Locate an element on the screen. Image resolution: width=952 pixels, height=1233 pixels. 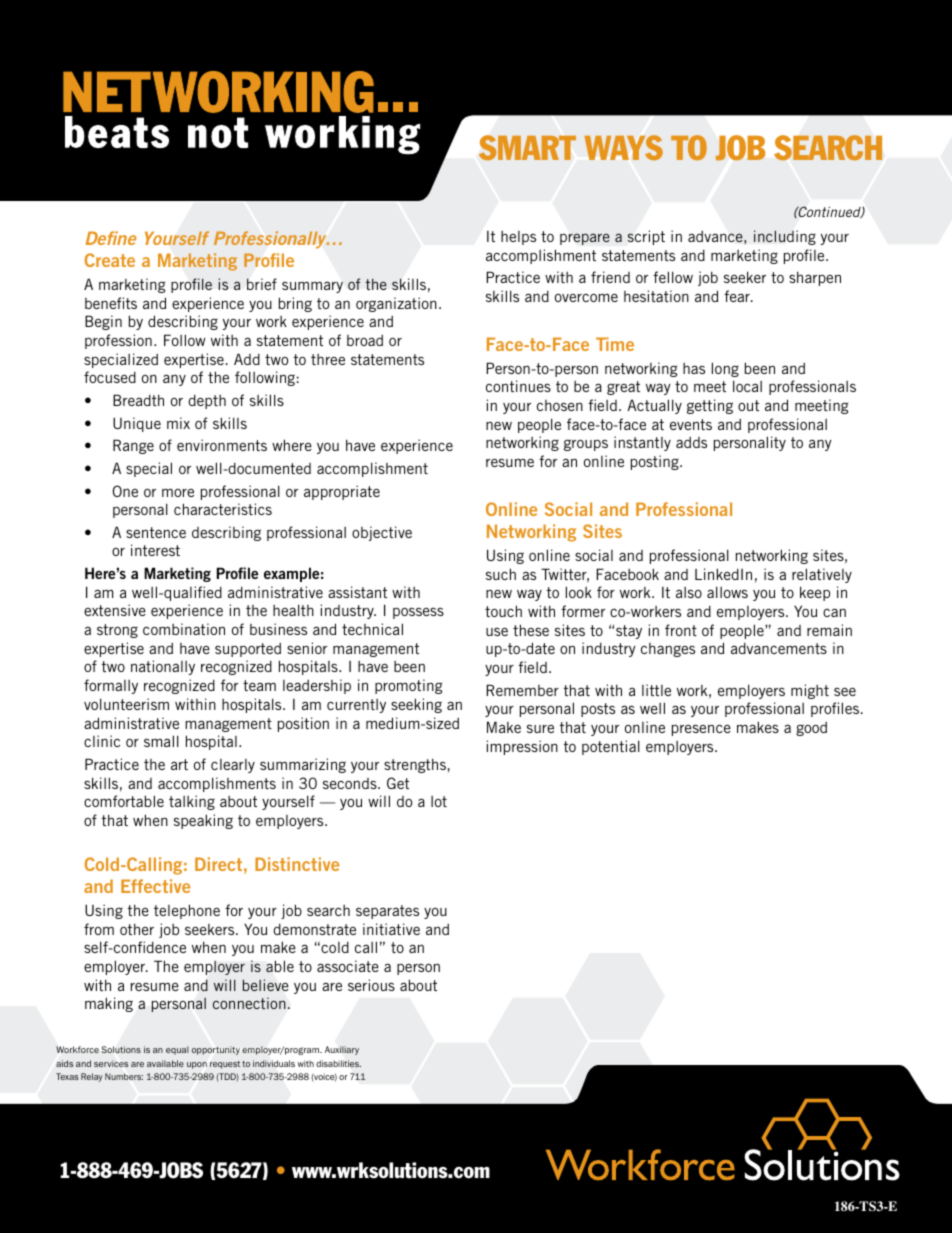
Auxiliary is located at coordinates (342, 1050).
